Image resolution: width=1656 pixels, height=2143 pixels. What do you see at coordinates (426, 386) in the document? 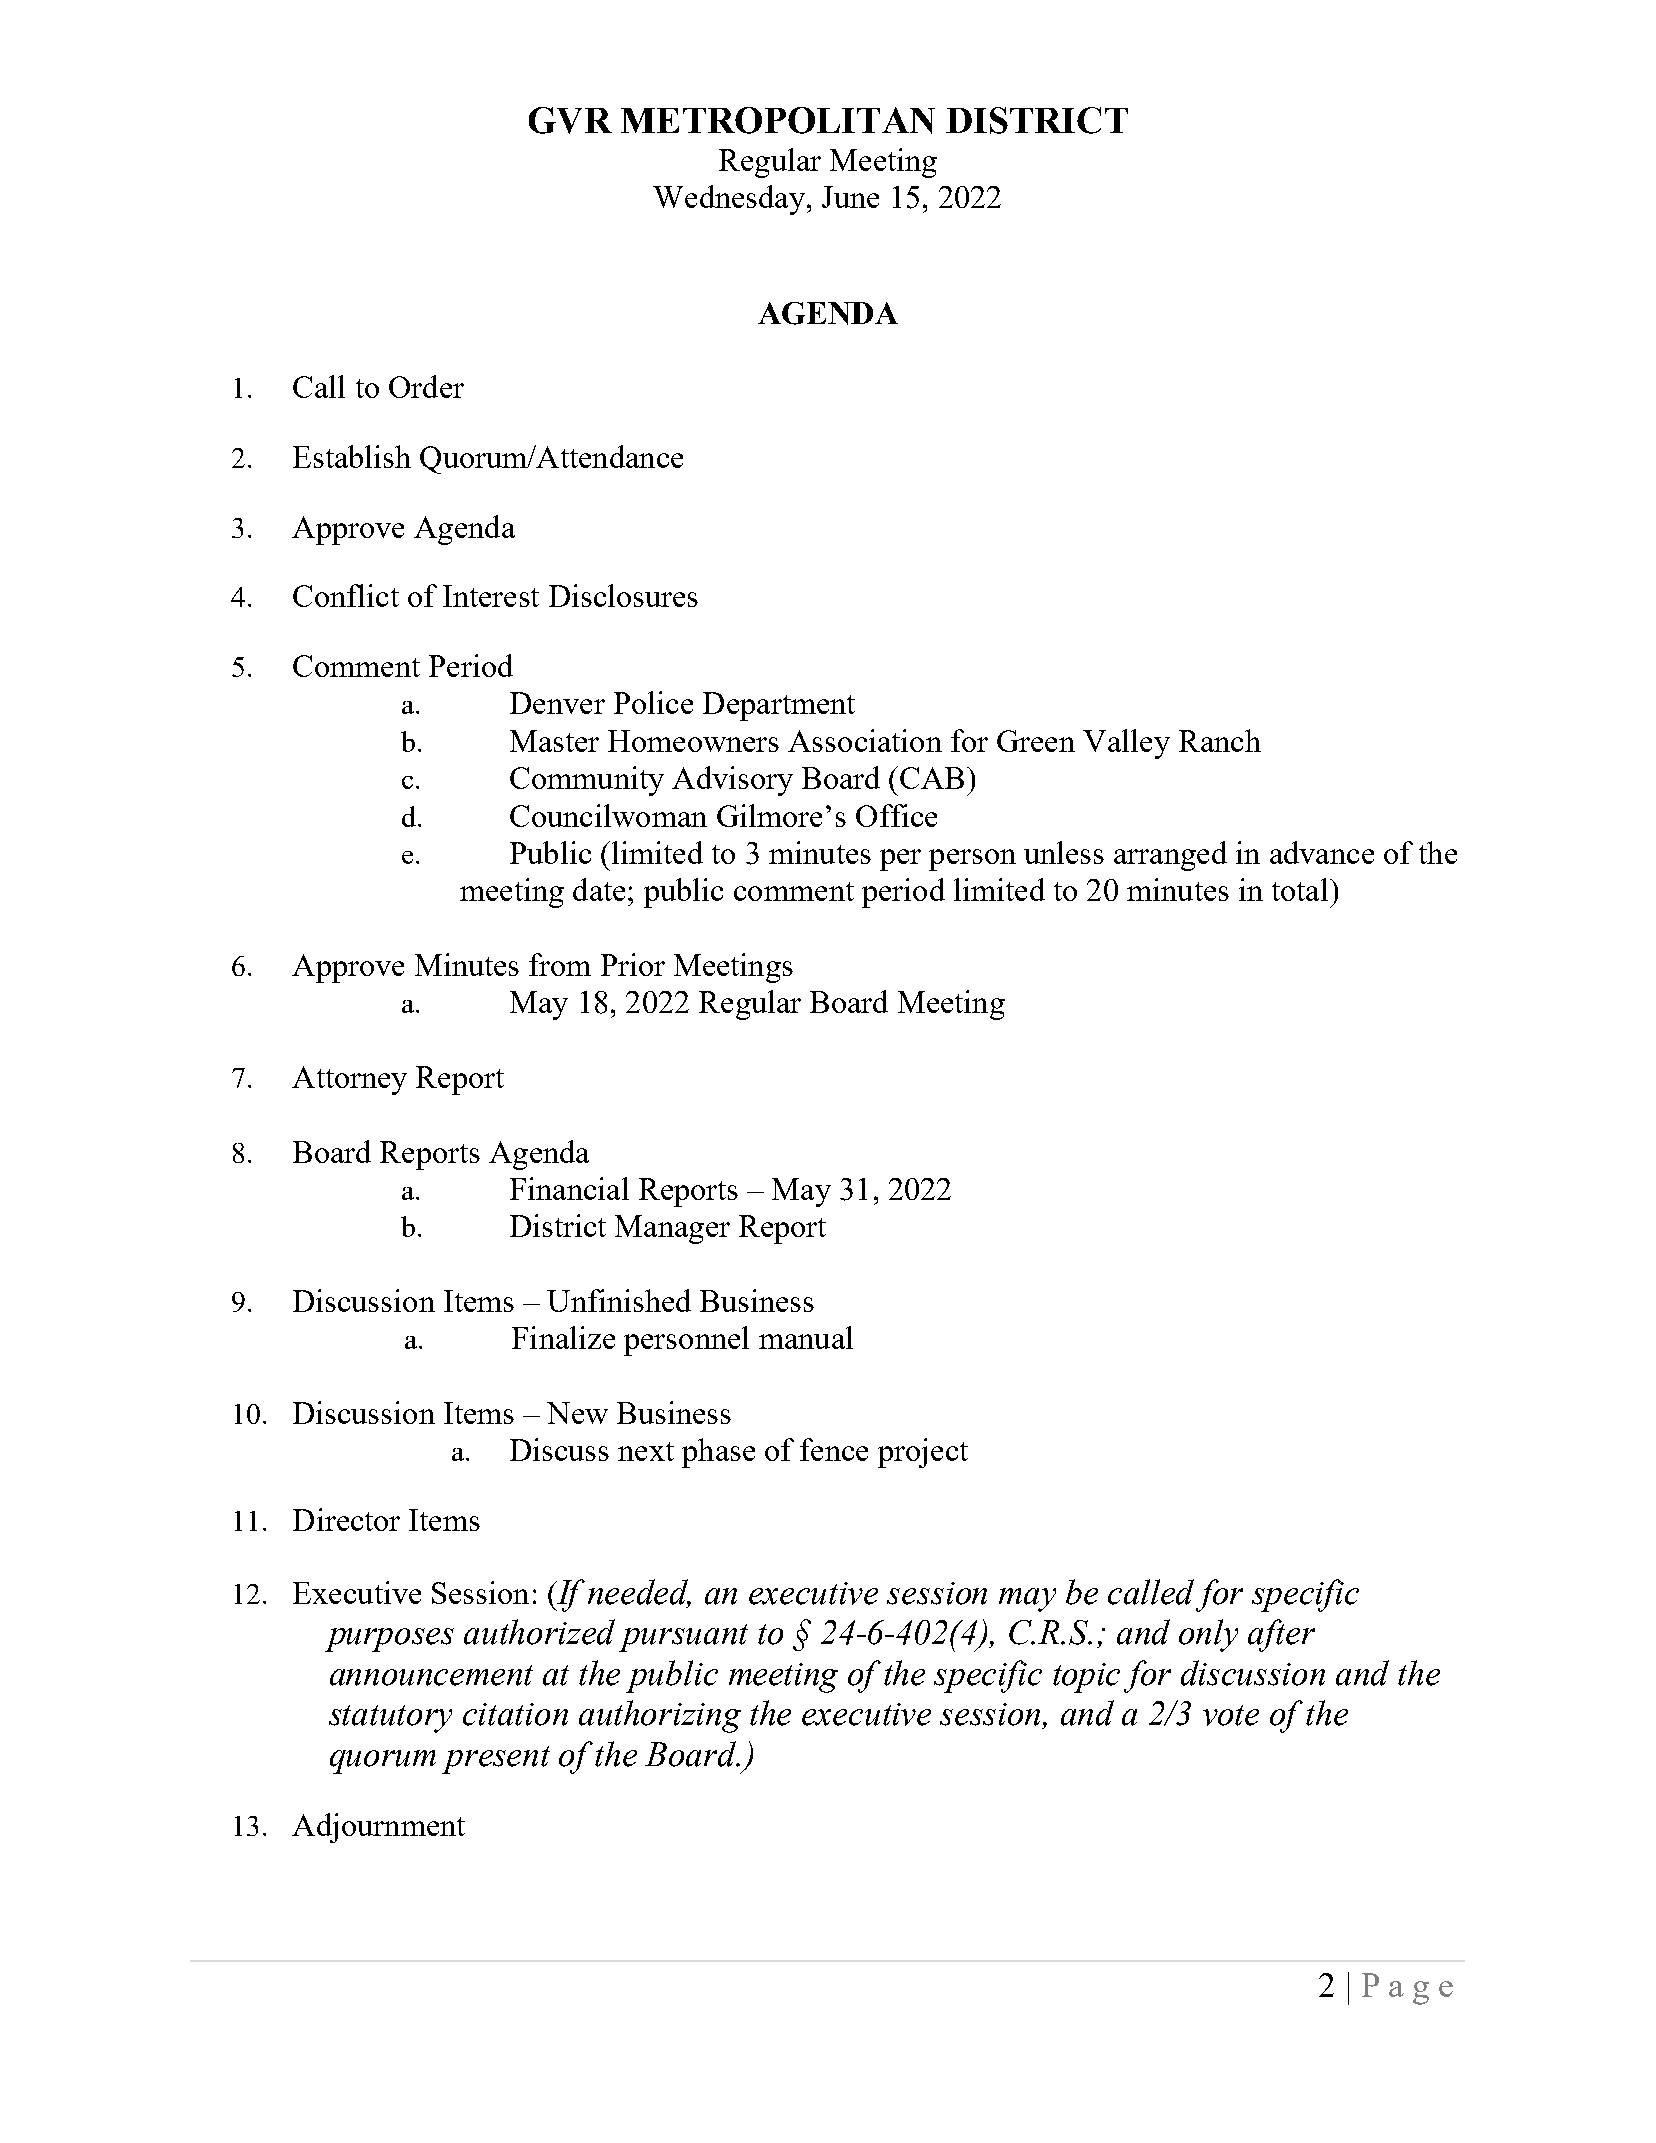
I see `Order` at bounding box center [426, 386].
